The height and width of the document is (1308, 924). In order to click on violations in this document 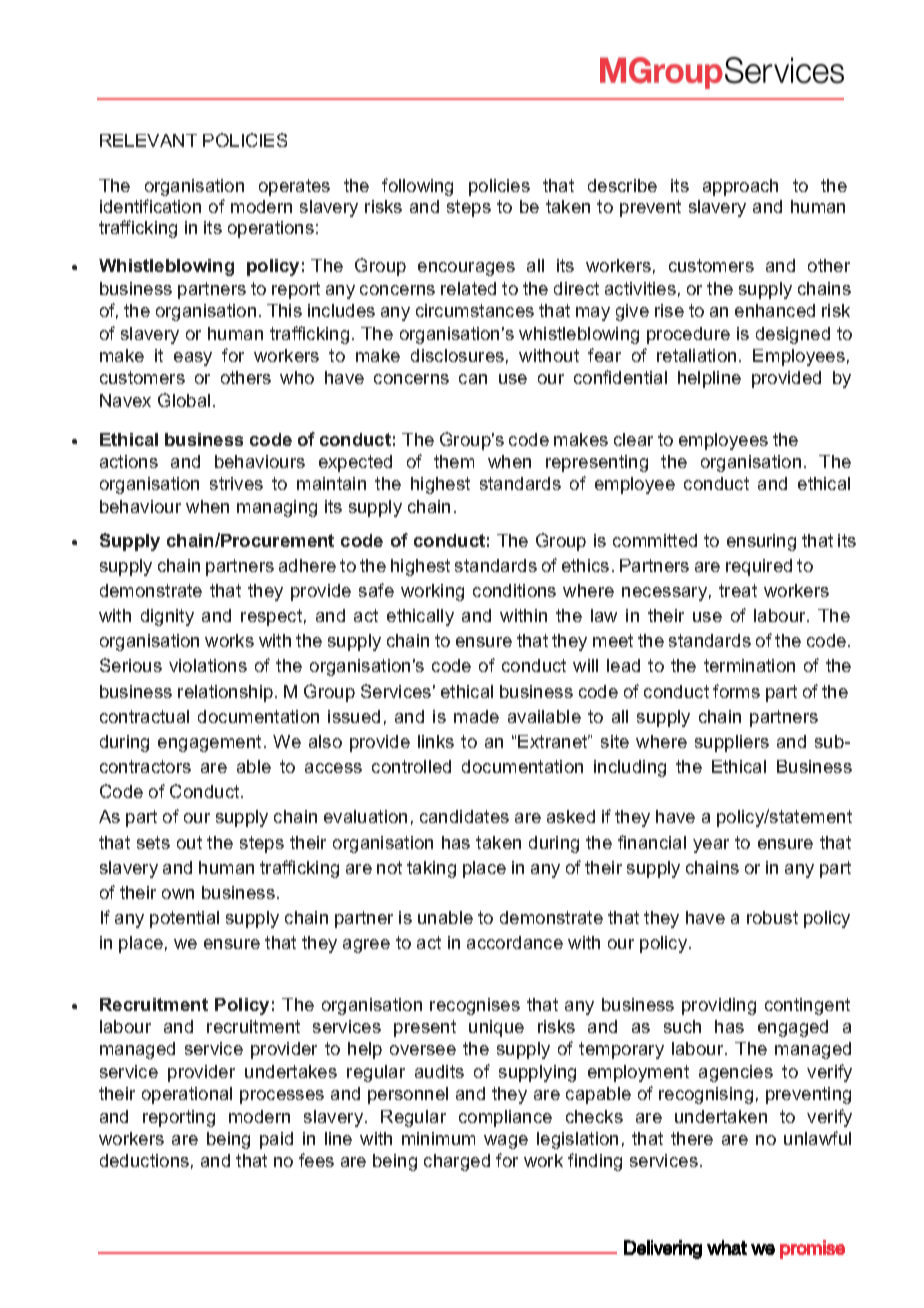, I will do `click(208, 665)`.
